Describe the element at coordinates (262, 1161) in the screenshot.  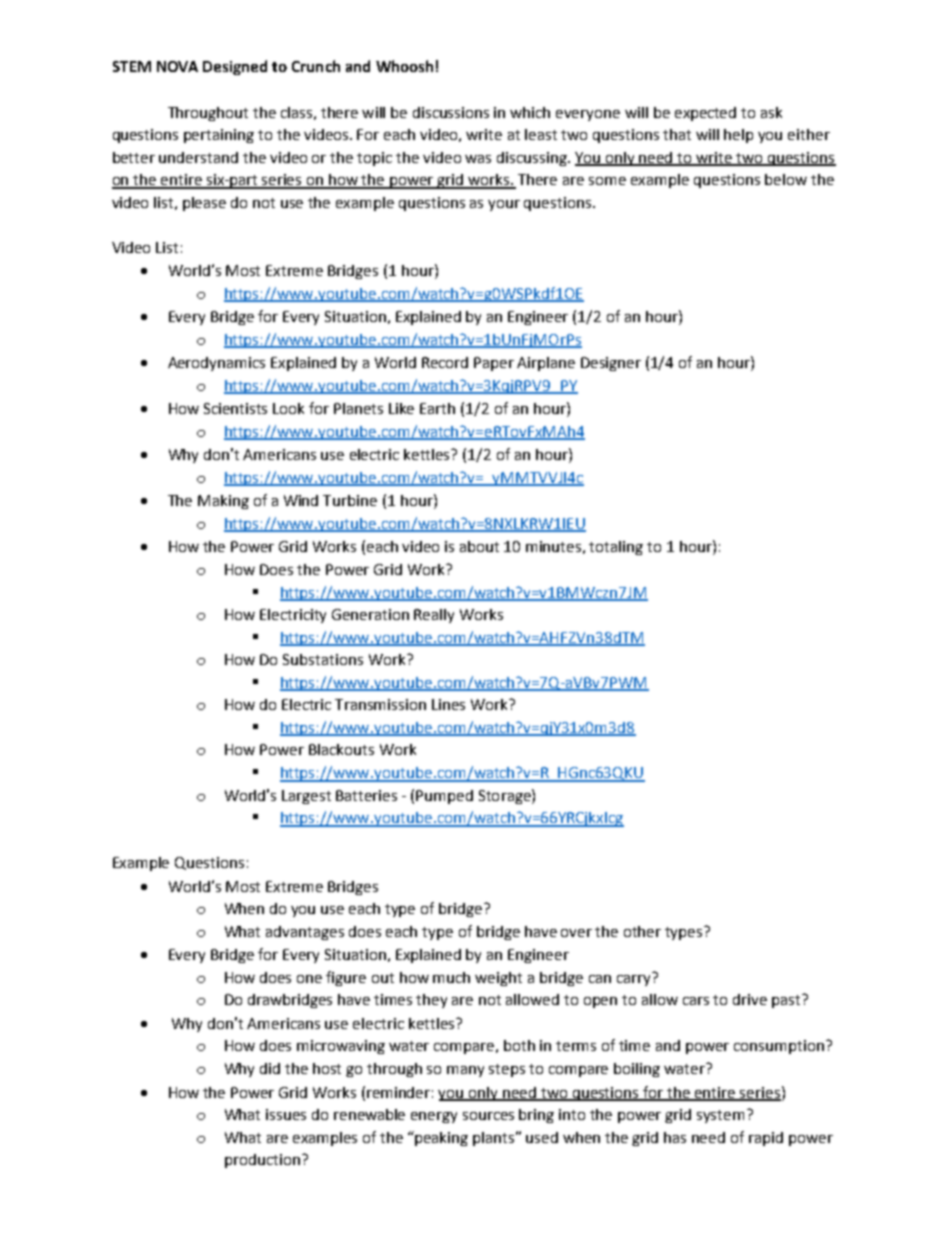
I see `production` at that location.
